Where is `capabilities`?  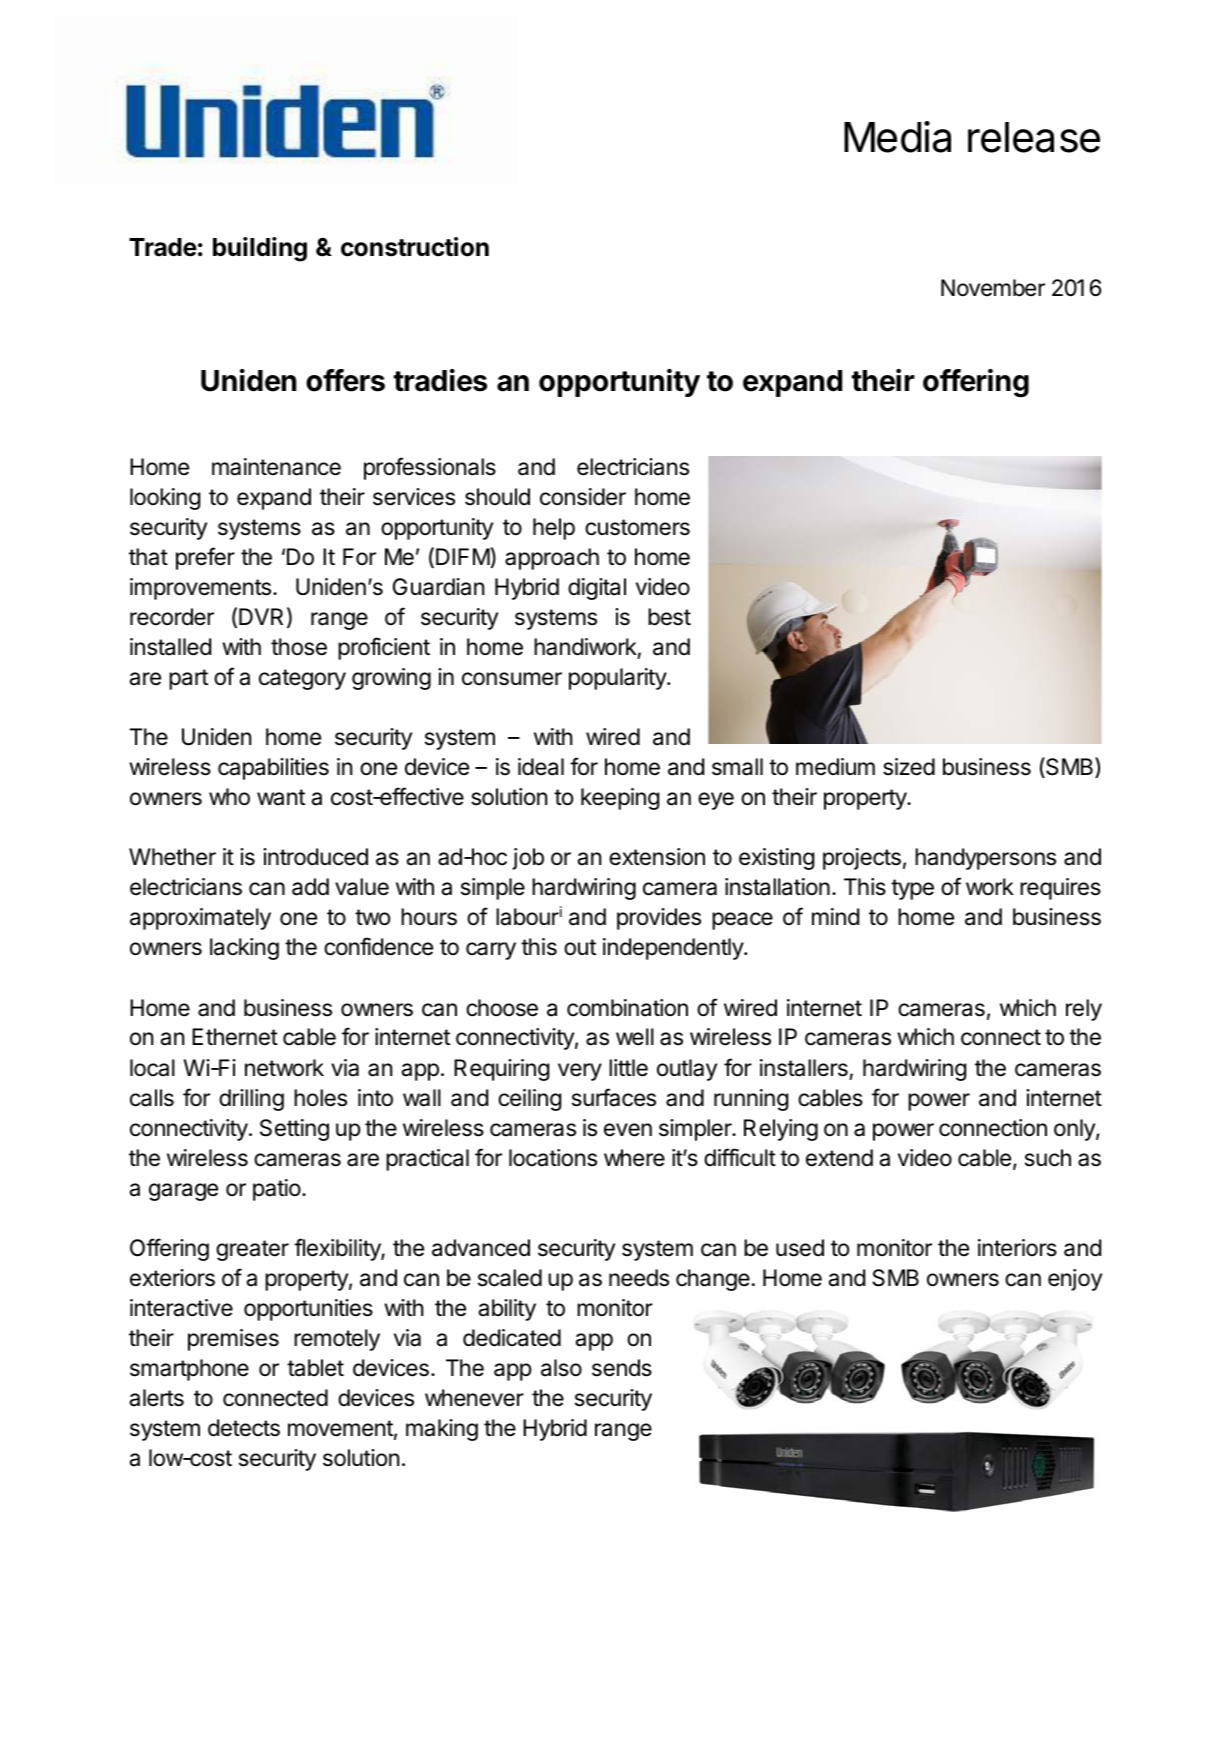 capabilities is located at coordinates (273, 769).
